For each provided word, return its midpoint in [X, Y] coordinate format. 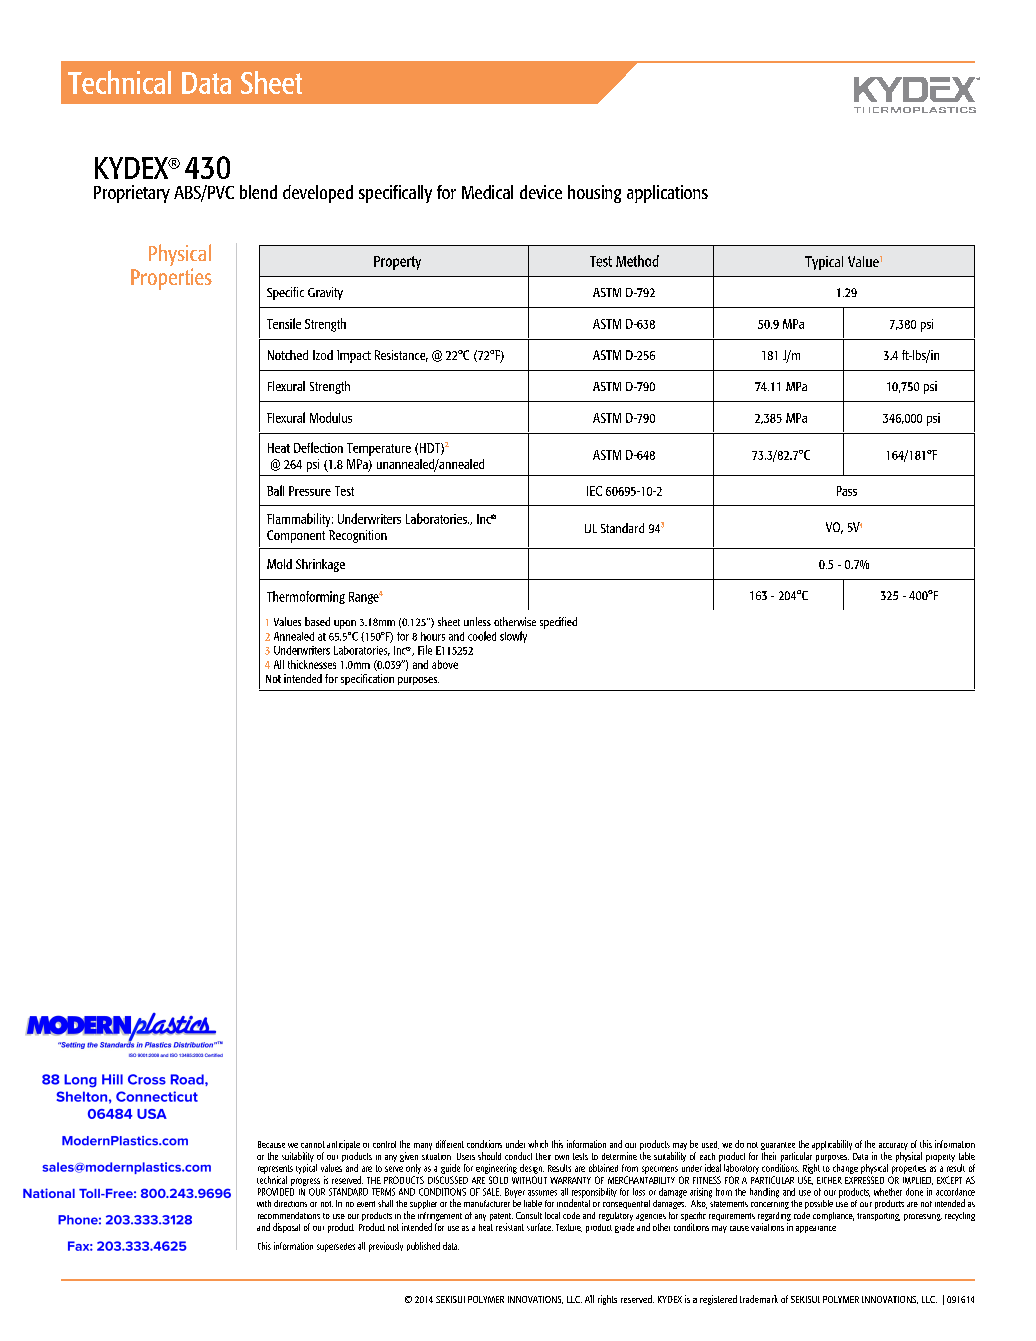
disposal [286, 1228]
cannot [313, 1144]
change [845, 1169]
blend [258, 192]
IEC [594, 491]
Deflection [318, 447]
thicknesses [312, 664]
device [541, 192]
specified [558, 623]
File [425, 650]
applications [667, 194]
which [538, 1144]
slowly [513, 637]
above [445, 664]
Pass [847, 491]
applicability [832, 1145]
